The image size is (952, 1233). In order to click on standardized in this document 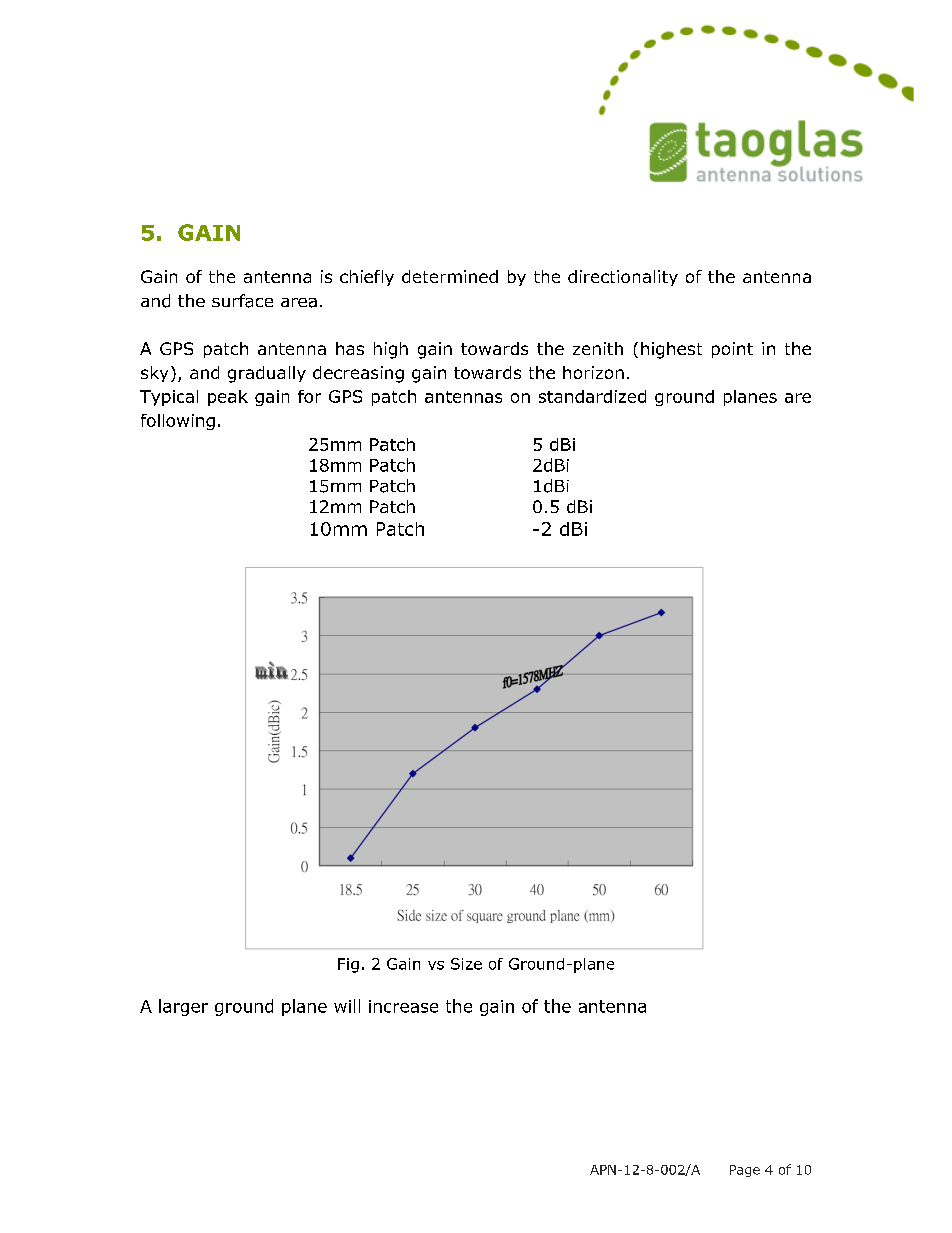, I will do `click(592, 396)`.
